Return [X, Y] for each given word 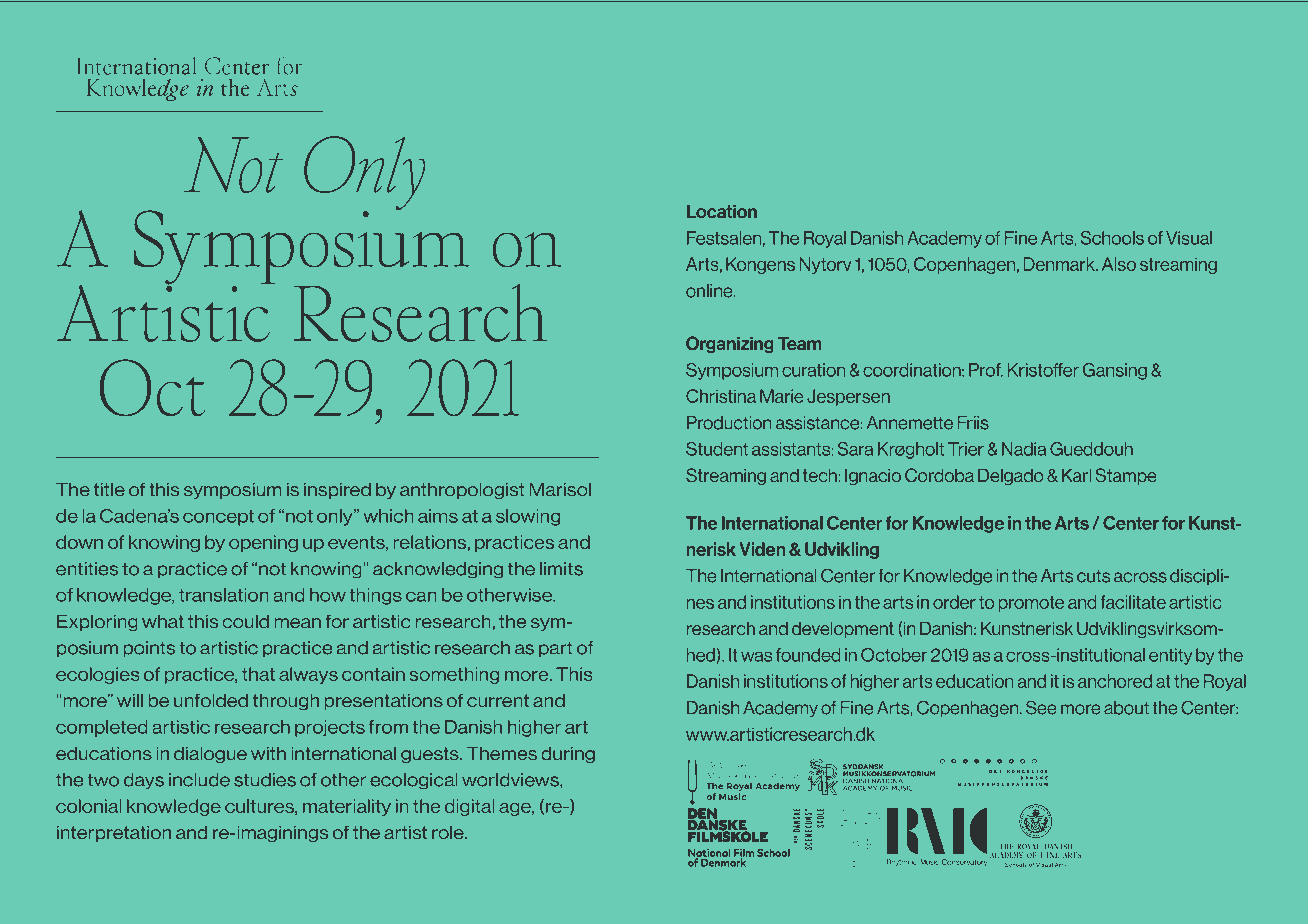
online [710, 291]
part [555, 649]
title [109, 489]
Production [729, 423]
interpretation [114, 834]
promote [1031, 604]
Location [722, 211]
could [245, 621]
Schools [1112, 238]
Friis [973, 423]
